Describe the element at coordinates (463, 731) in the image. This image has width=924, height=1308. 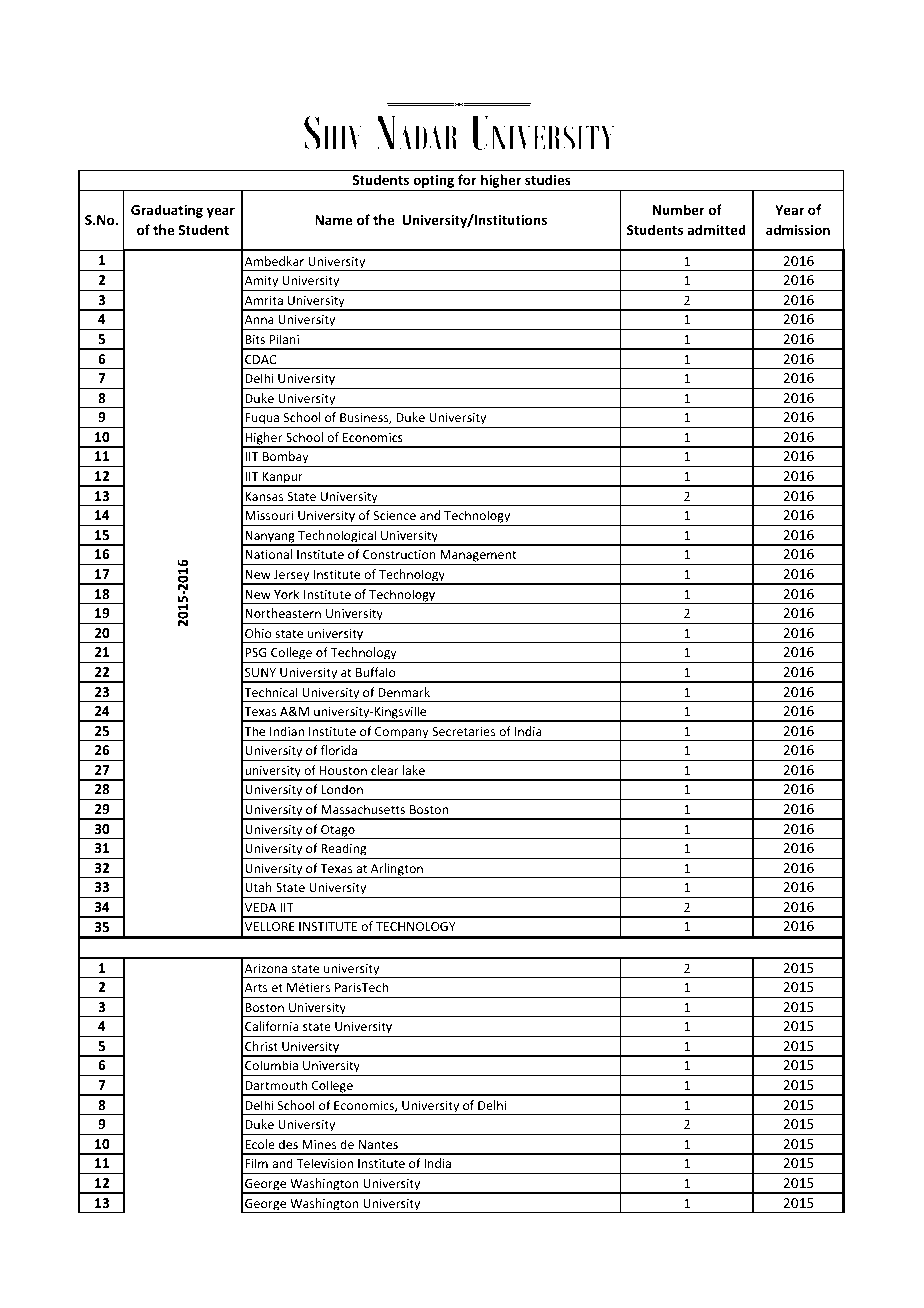
I see `Secretaries` at that location.
